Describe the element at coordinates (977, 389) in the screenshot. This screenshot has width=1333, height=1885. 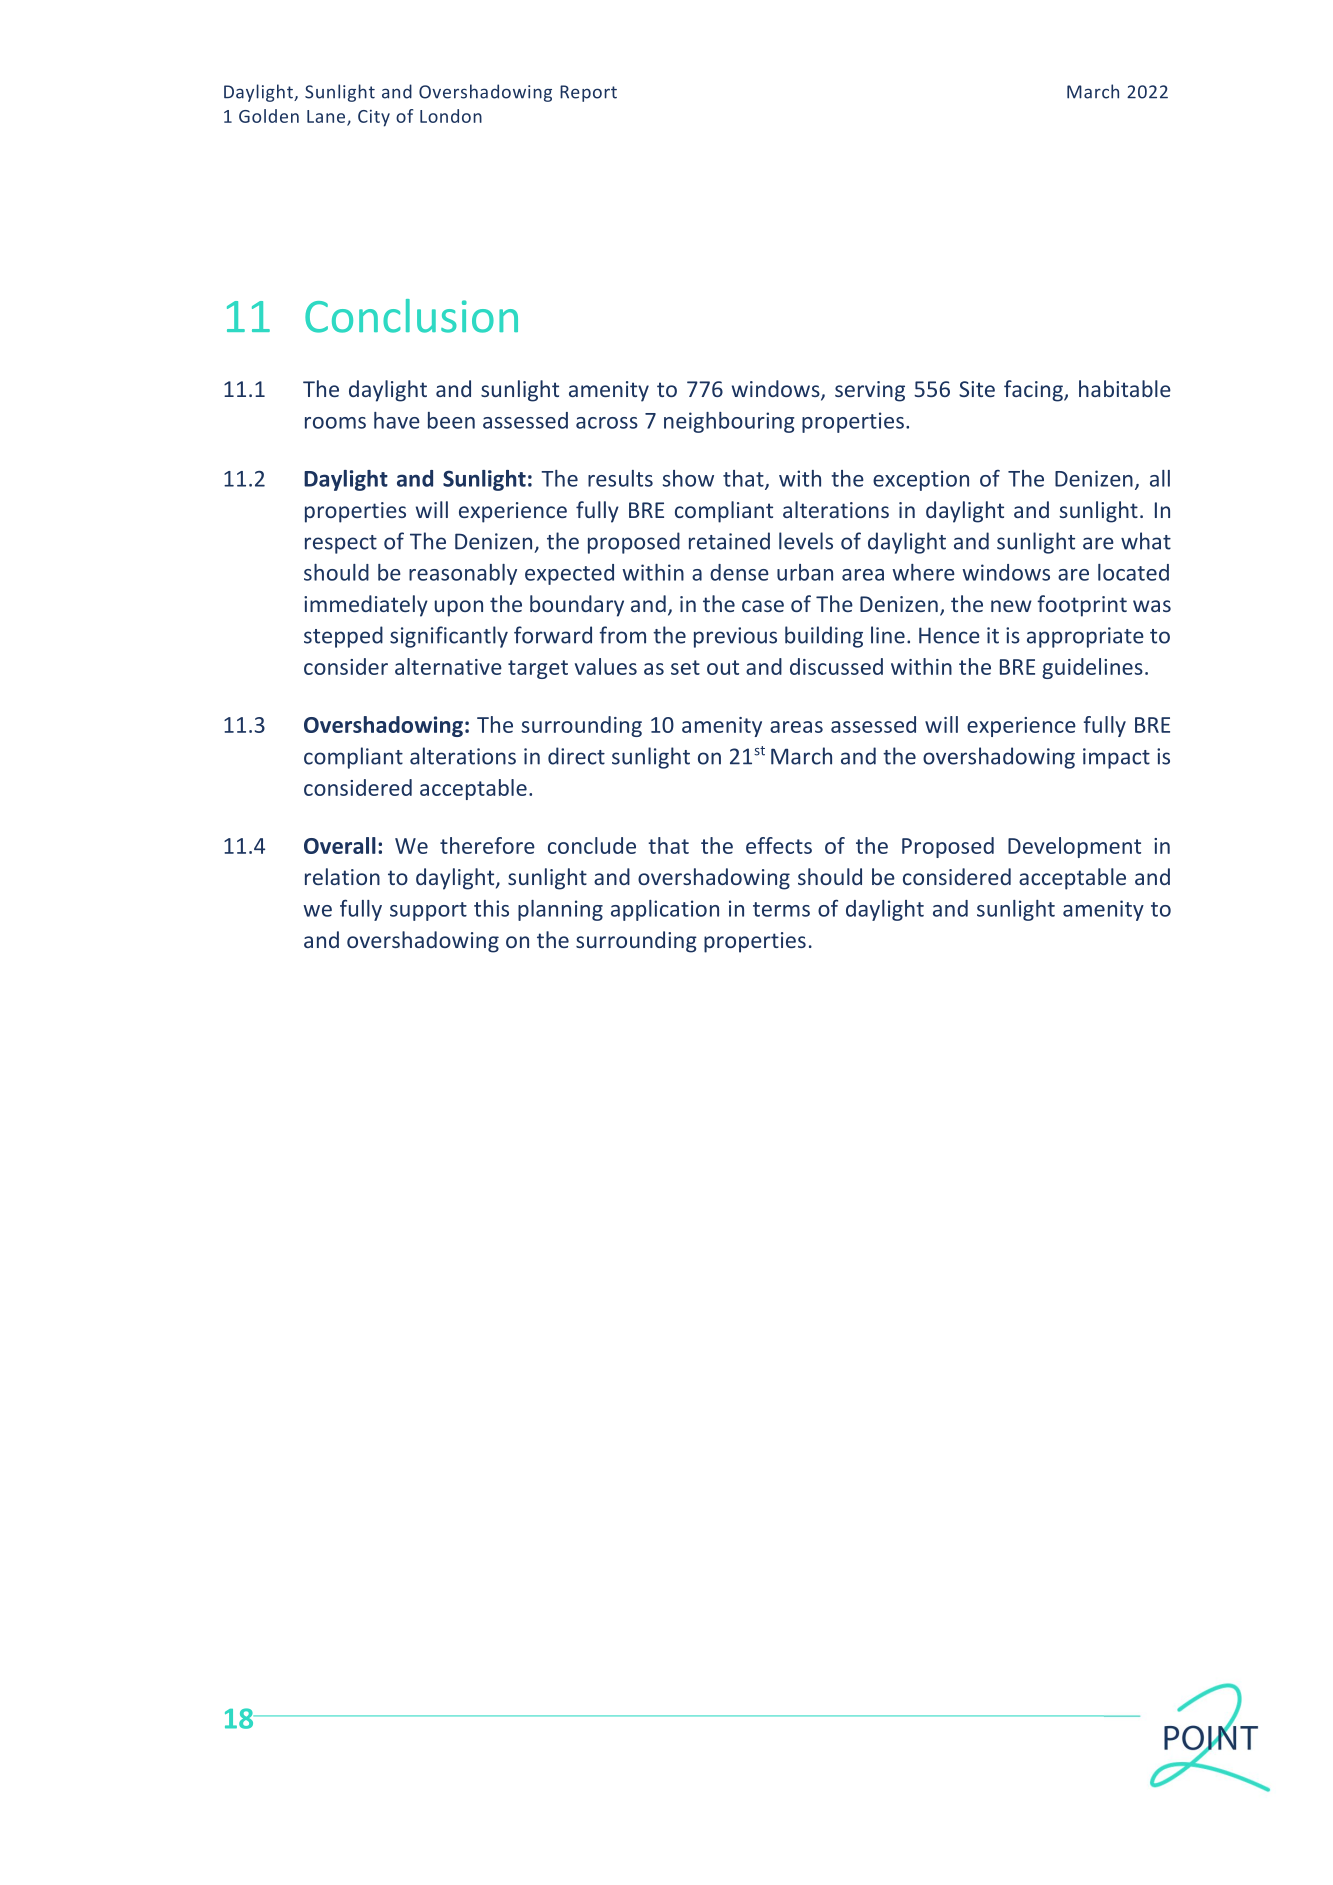
I see `Site` at that location.
